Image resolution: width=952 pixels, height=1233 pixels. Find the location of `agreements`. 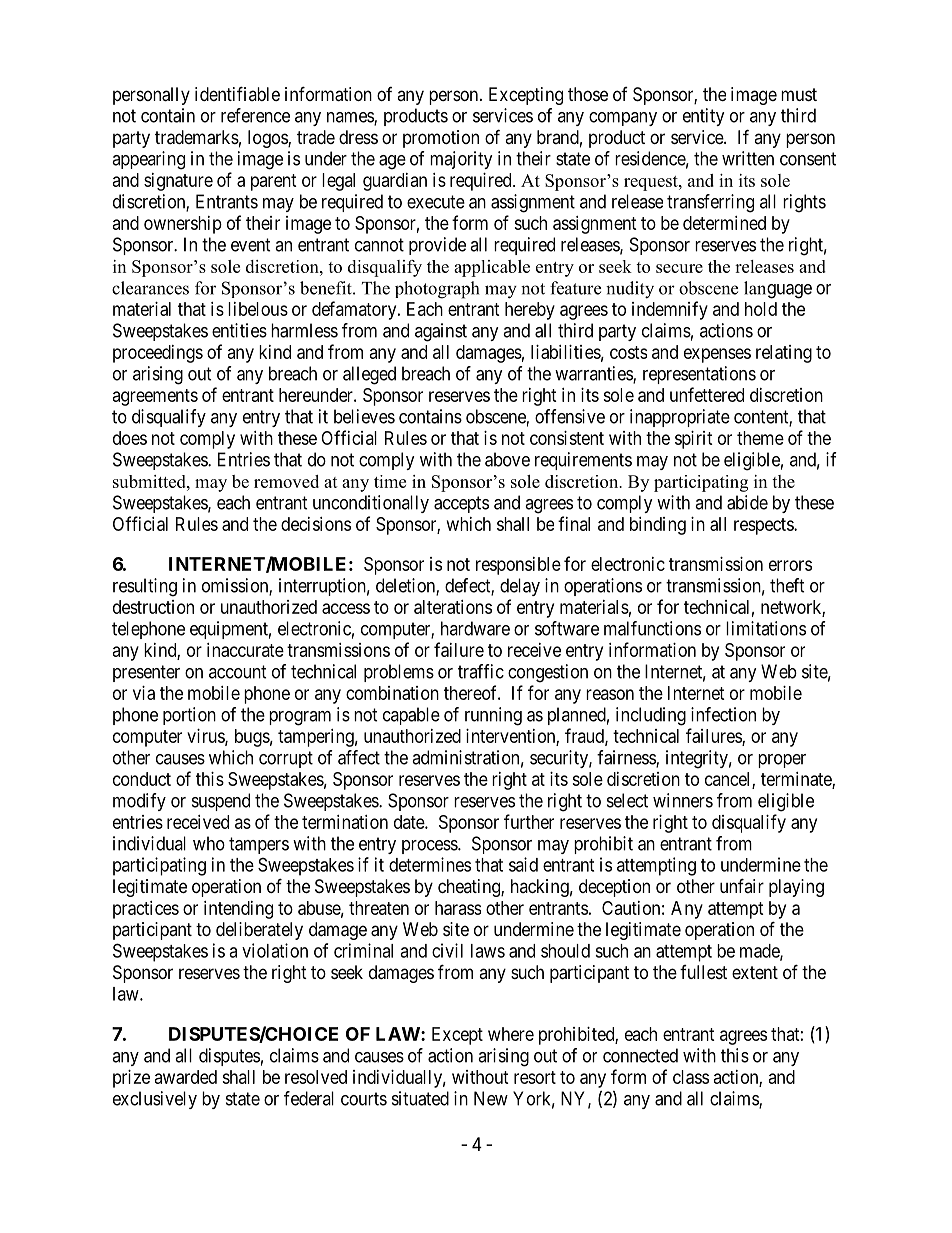

agreements is located at coordinates (155, 397).
